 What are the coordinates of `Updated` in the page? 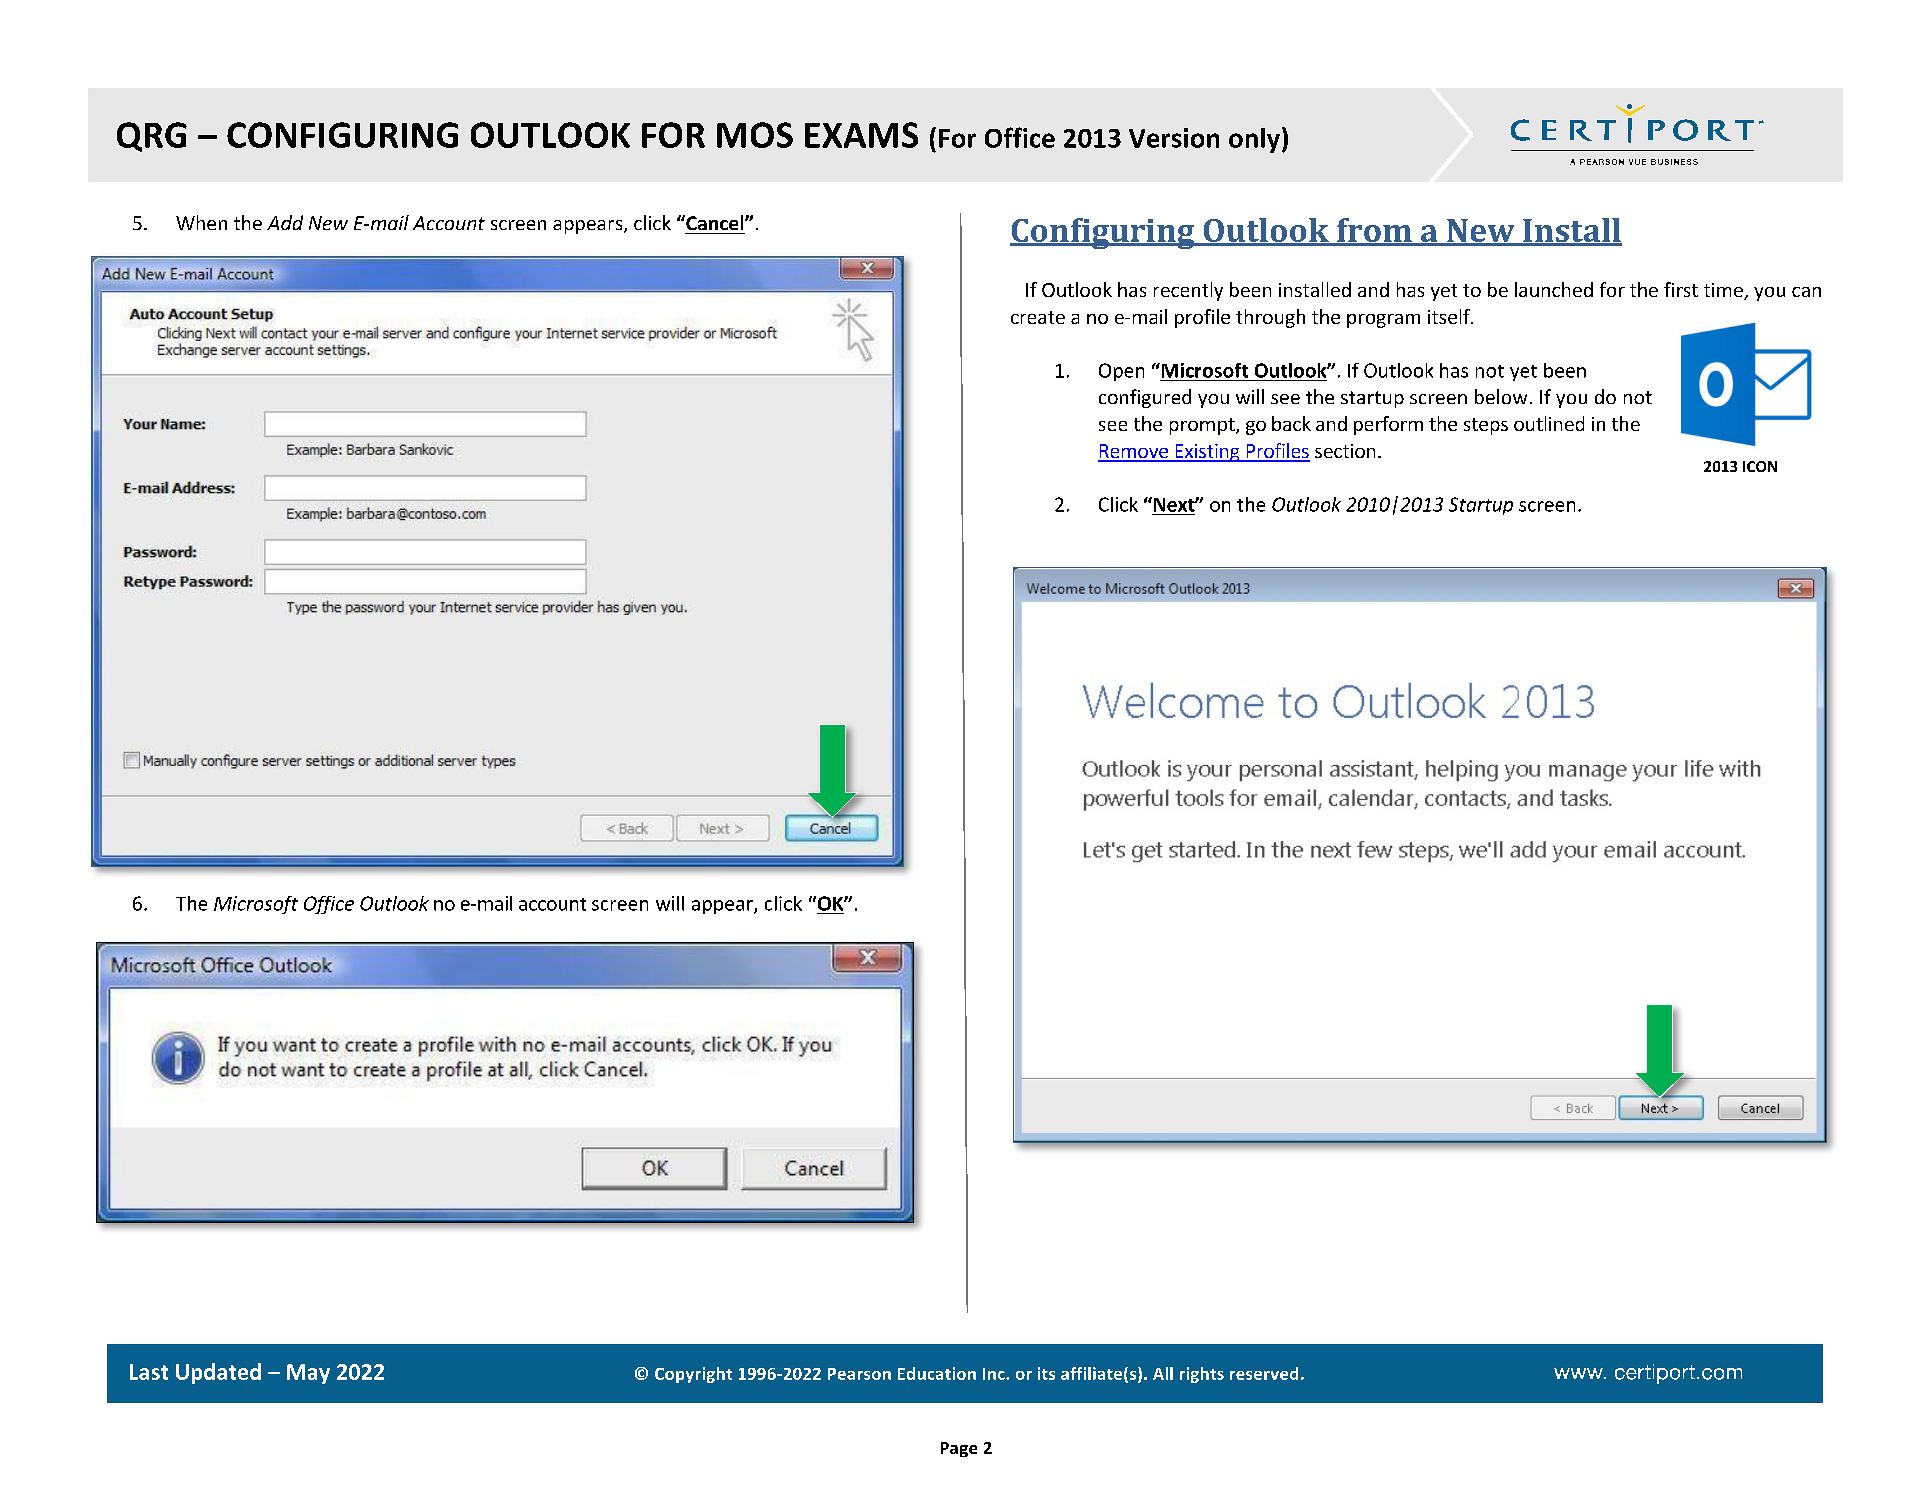 It's located at (218, 1373).
